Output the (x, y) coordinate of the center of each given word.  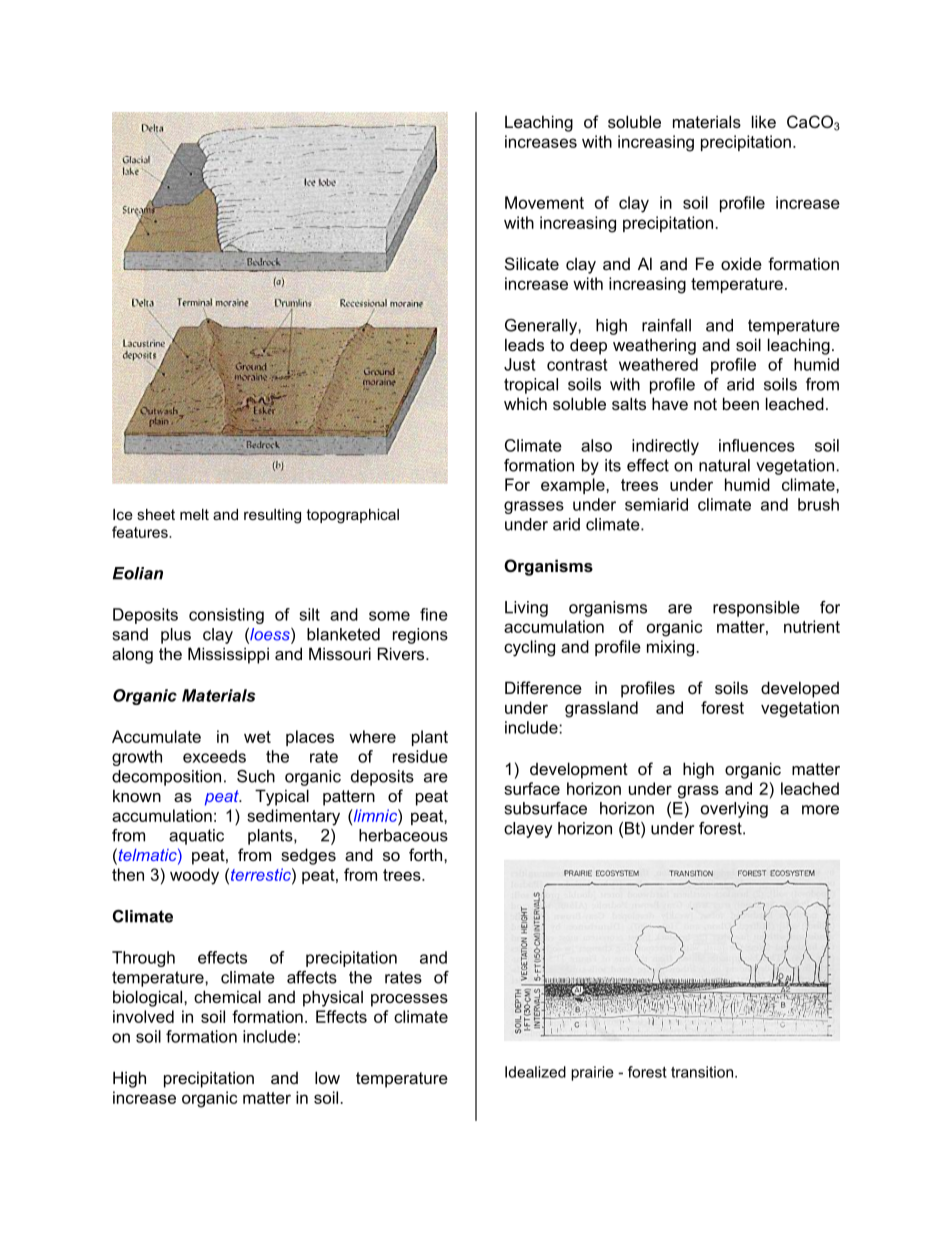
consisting (226, 616)
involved (143, 1016)
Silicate (532, 263)
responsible (756, 609)
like (764, 121)
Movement (544, 202)
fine (434, 614)
